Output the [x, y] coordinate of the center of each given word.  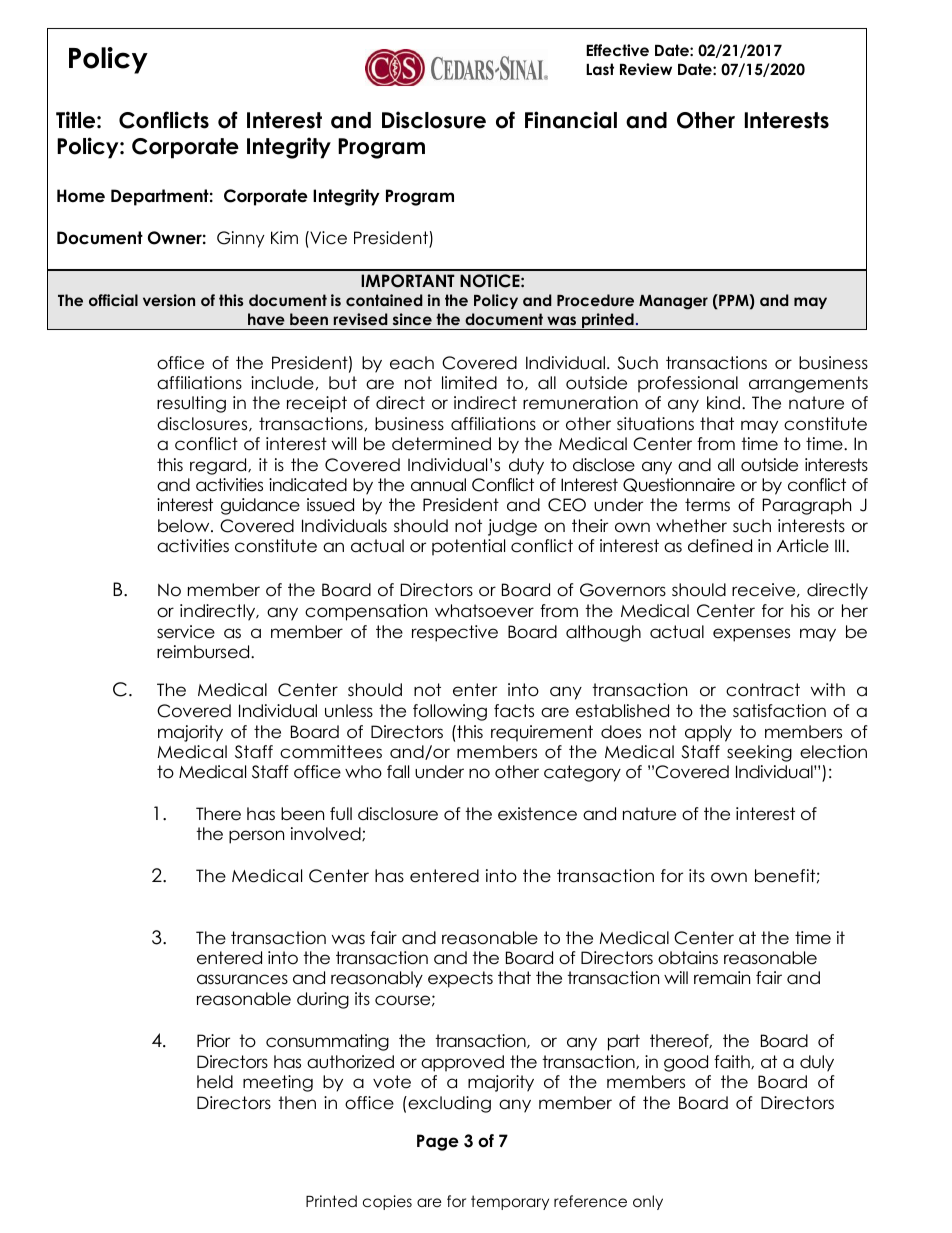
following [450, 712]
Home [81, 196]
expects [460, 979]
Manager [673, 302]
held [215, 1082]
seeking [759, 753]
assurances [242, 979]
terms [707, 505]
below [185, 526]
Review [646, 69]
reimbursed [204, 652]
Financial [571, 120]
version [169, 300]
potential [468, 547]
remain [722, 978]
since [412, 319]
